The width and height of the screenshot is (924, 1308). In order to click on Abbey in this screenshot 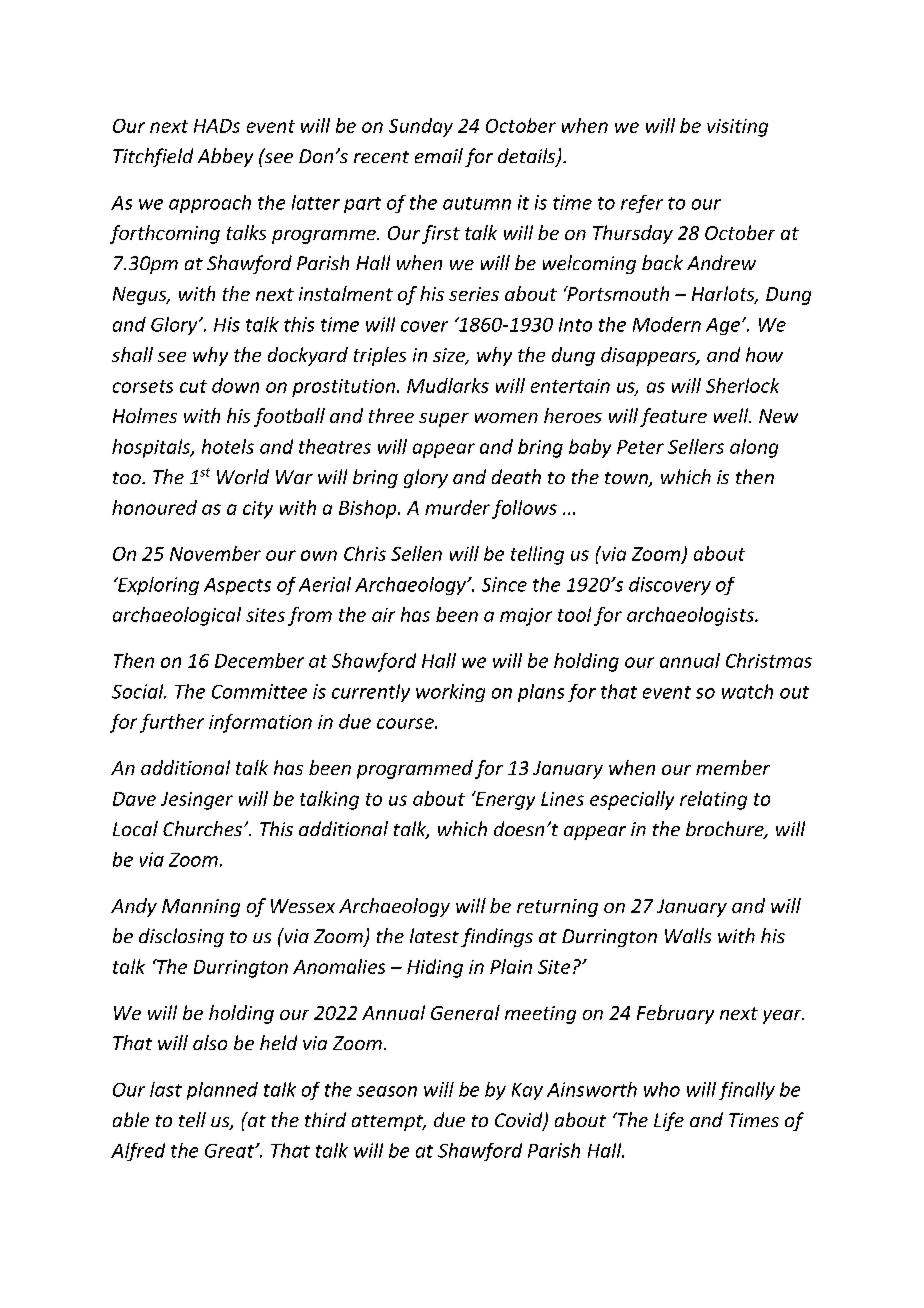, I will do `click(225, 157)`.
